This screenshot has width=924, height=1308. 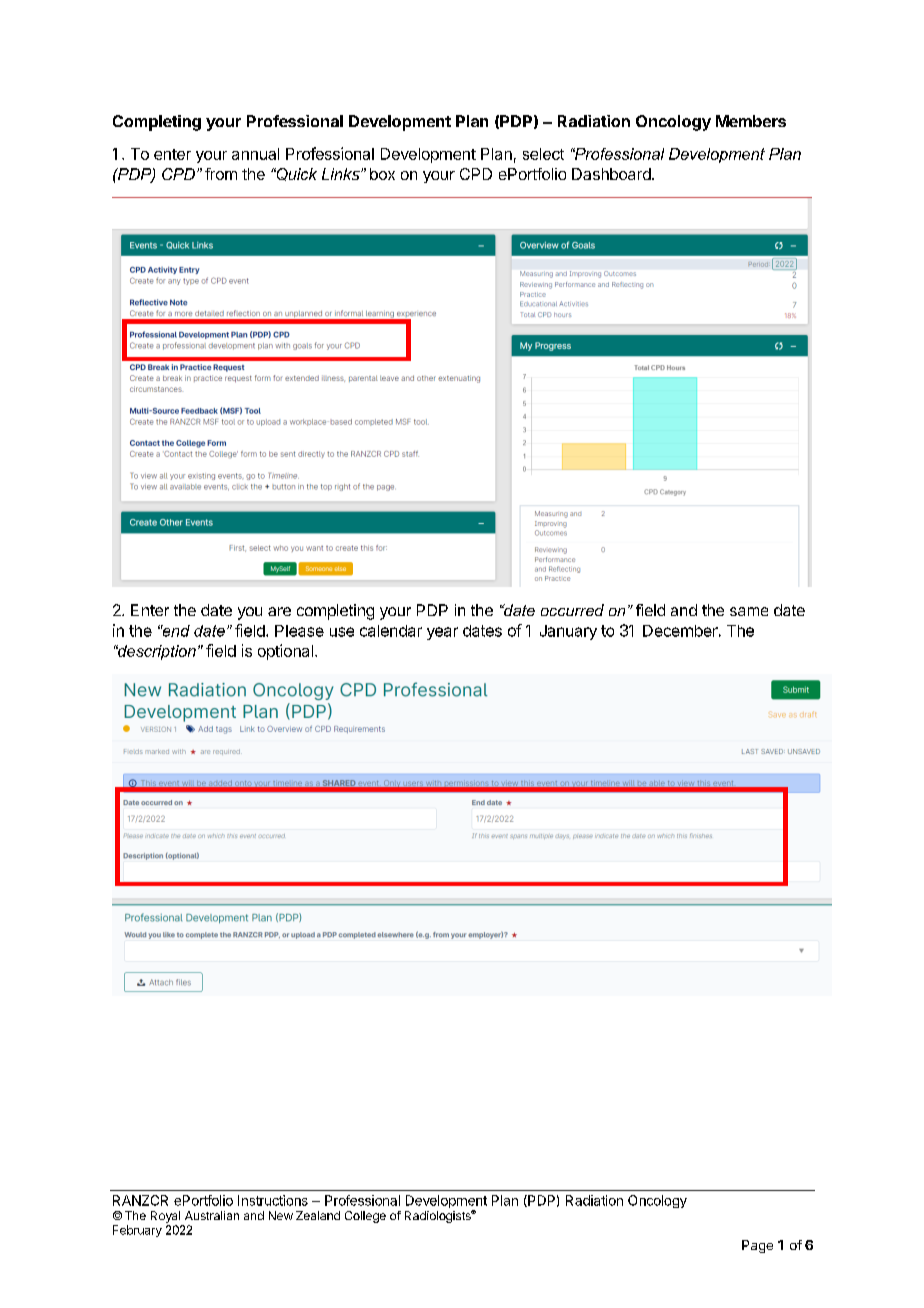 What do you see at coordinates (382, 174) in the screenshot?
I see `box` at bounding box center [382, 174].
